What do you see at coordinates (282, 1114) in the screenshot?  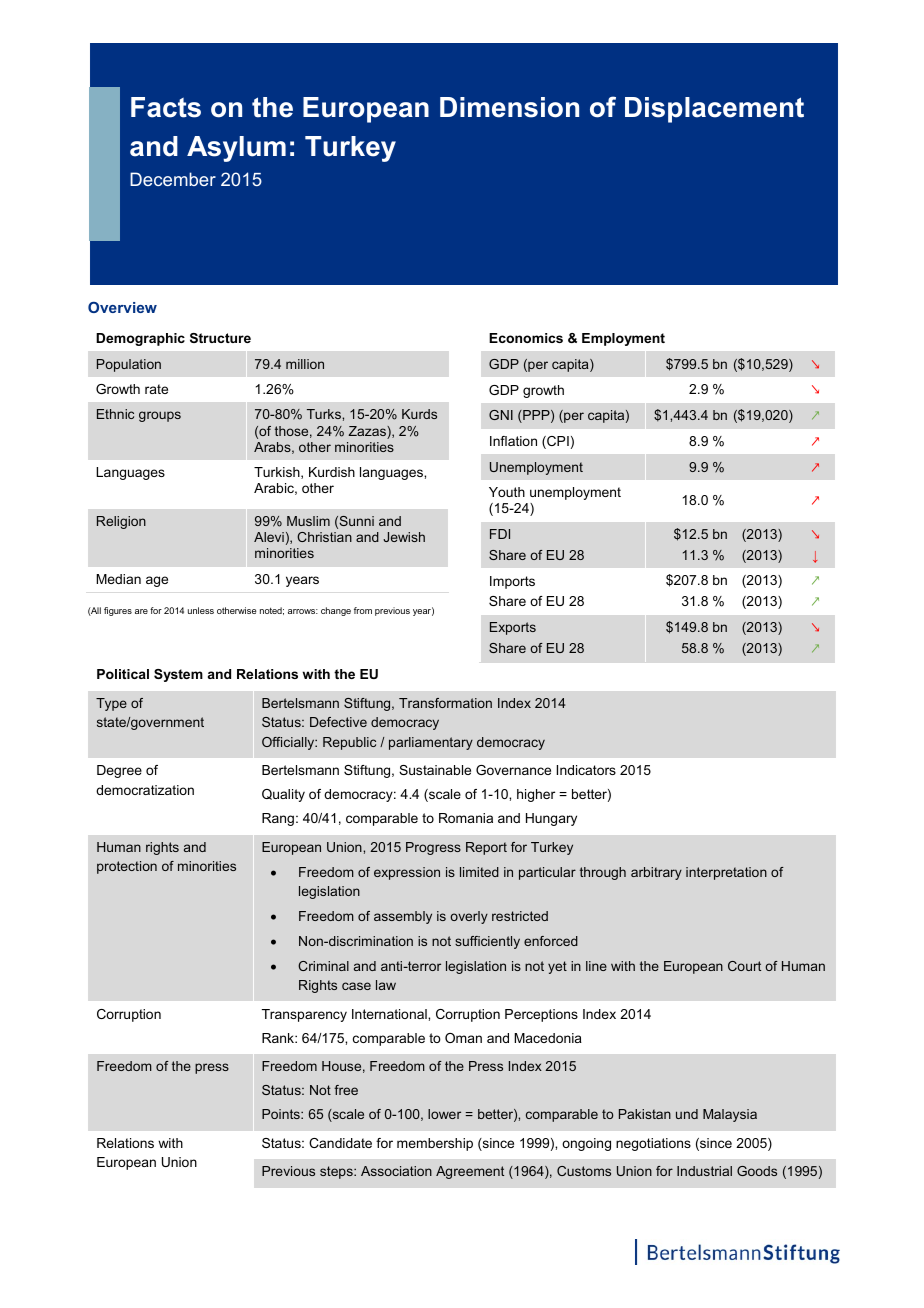 I see `Points` at bounding box center [282, 1114].
